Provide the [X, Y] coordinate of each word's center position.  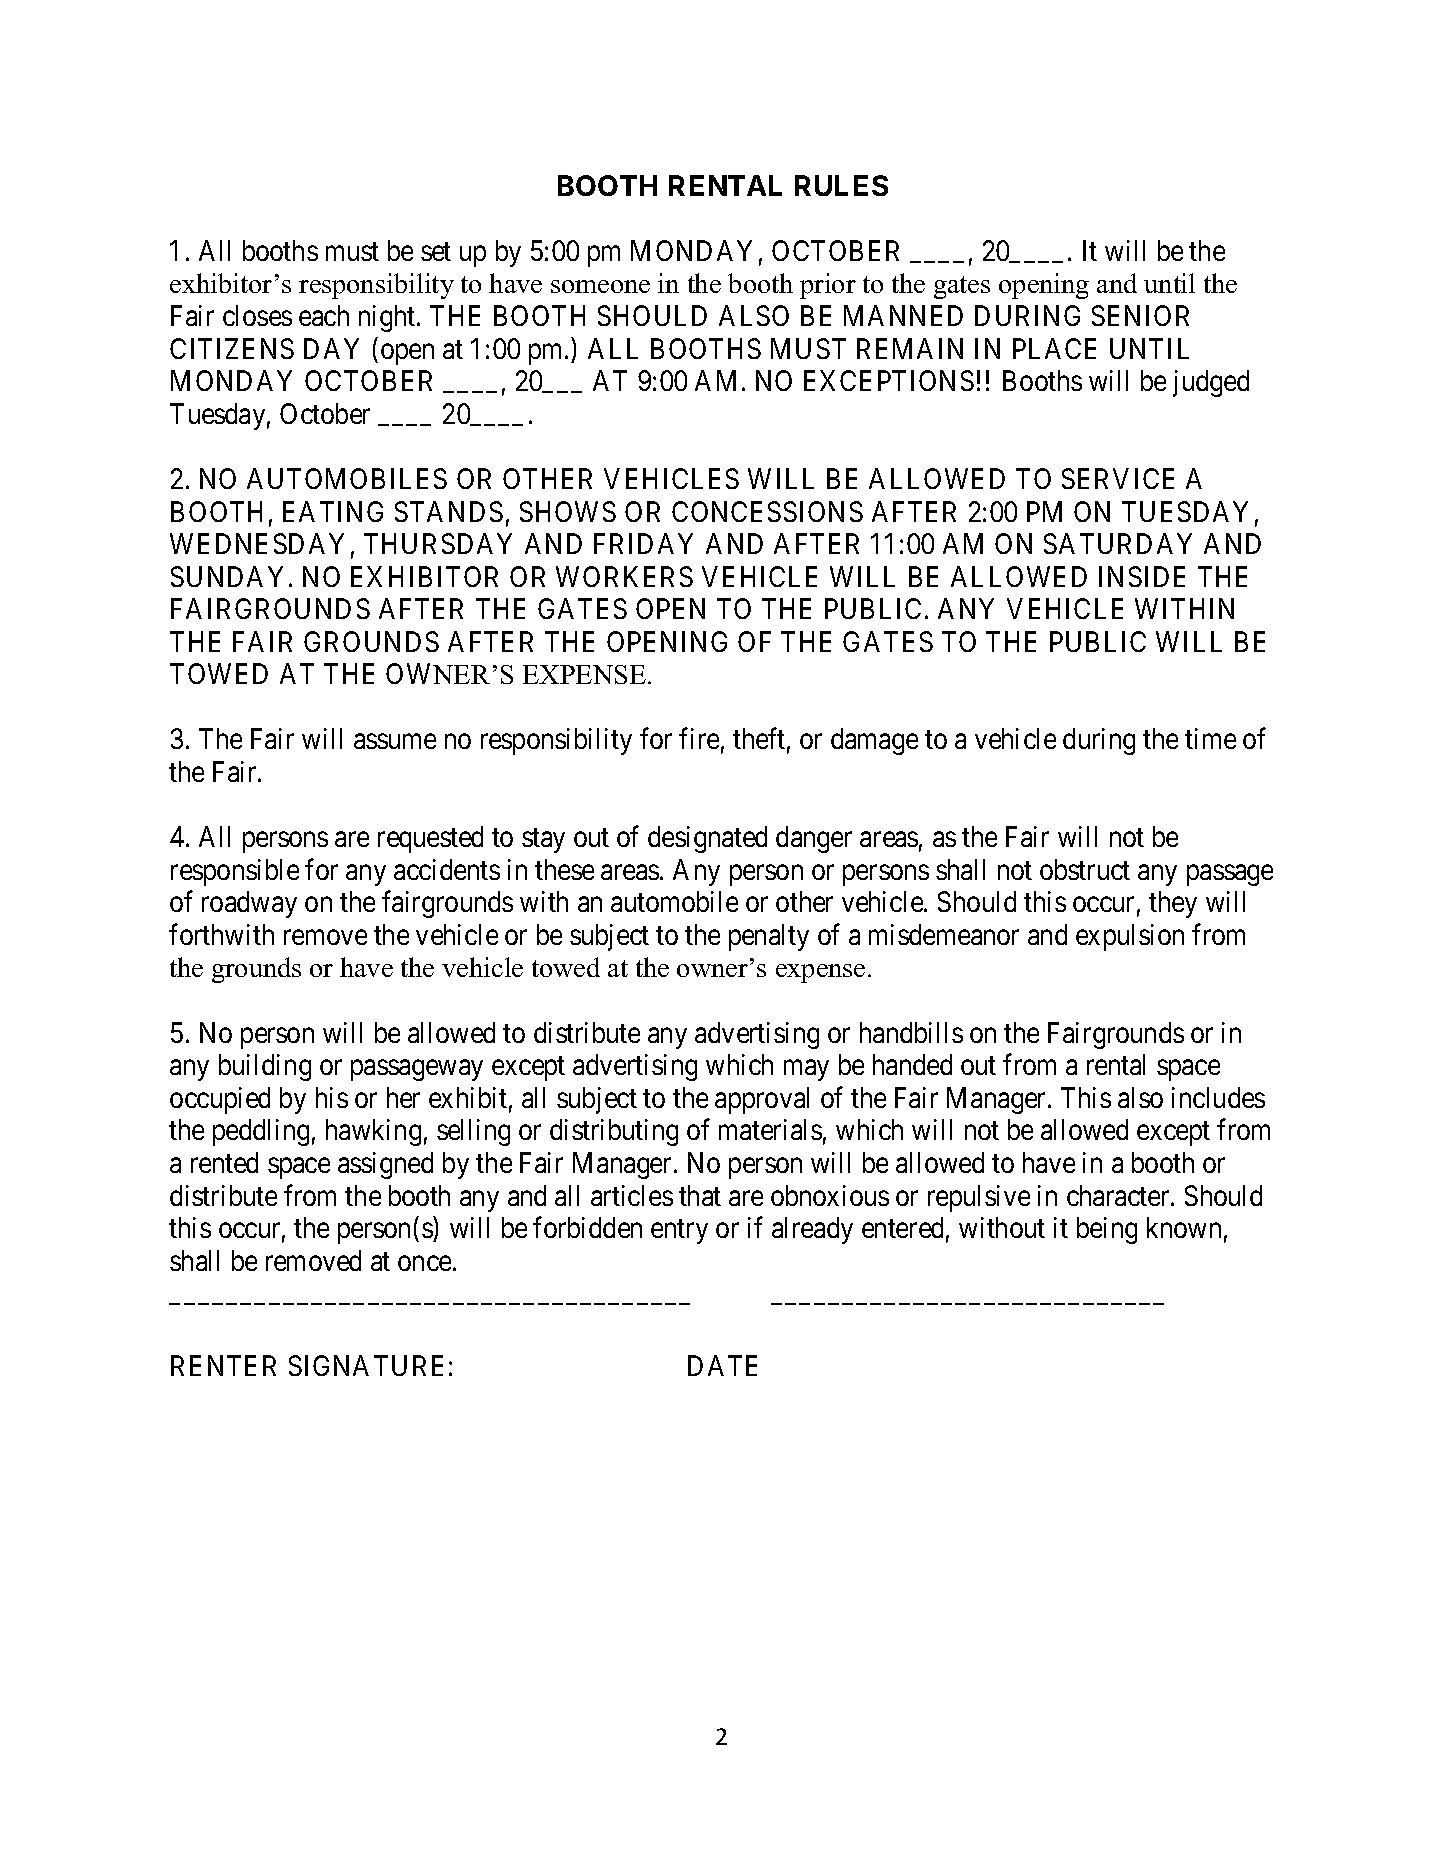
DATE [722, 1365]
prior [828, 286]
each [324, 315]
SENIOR [1140, 315]
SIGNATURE [366, 1365]
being [1107, 1230]
